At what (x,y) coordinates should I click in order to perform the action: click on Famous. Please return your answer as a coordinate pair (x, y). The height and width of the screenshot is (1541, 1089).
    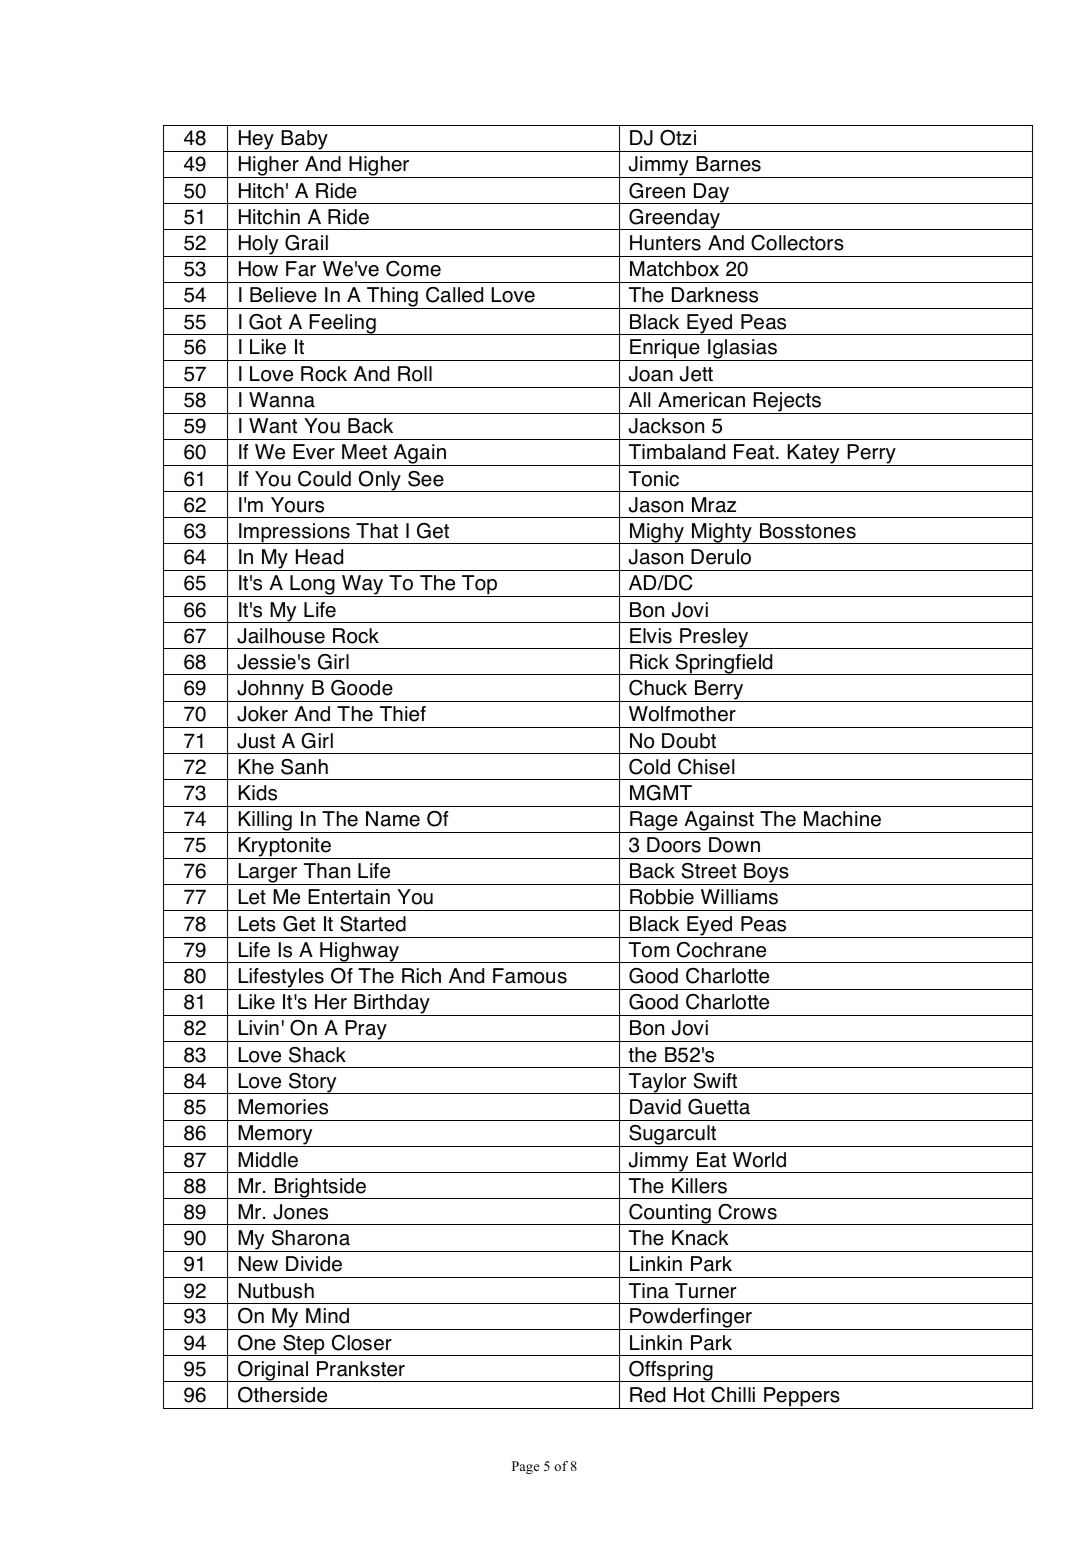
    Looking at the image, I should click on (530, 976).
